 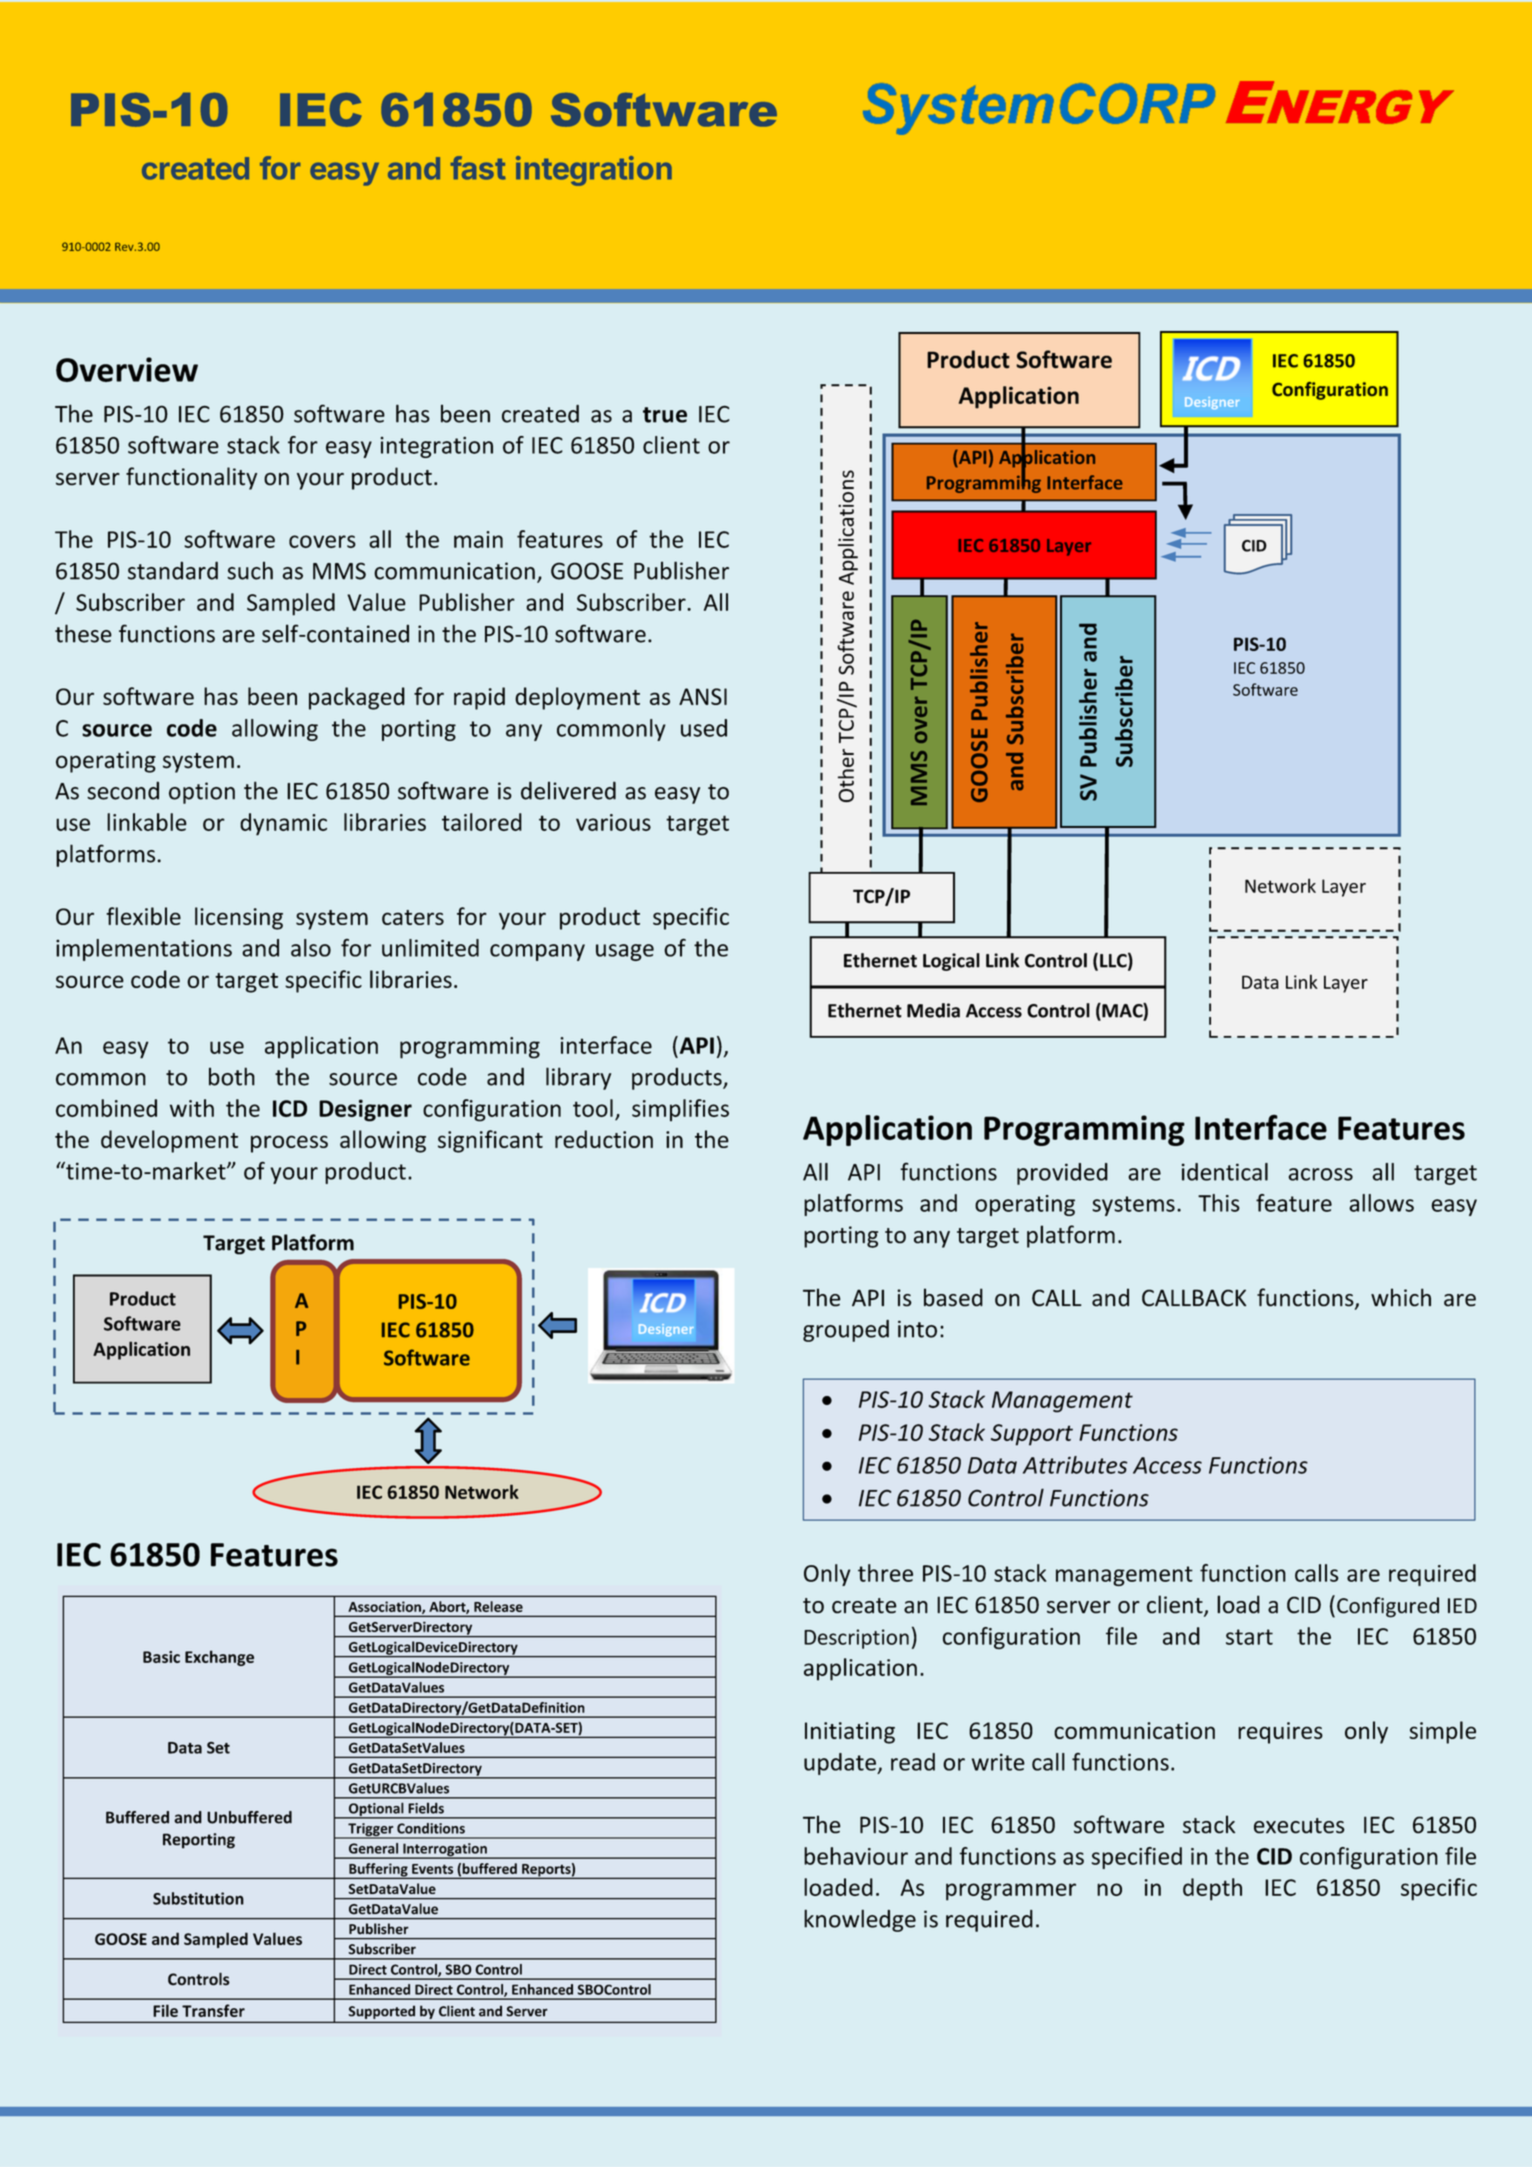 What do you see at coordinates (1320, 1174) in the image?
I see `across` at bounding box center [1320, 1174].
